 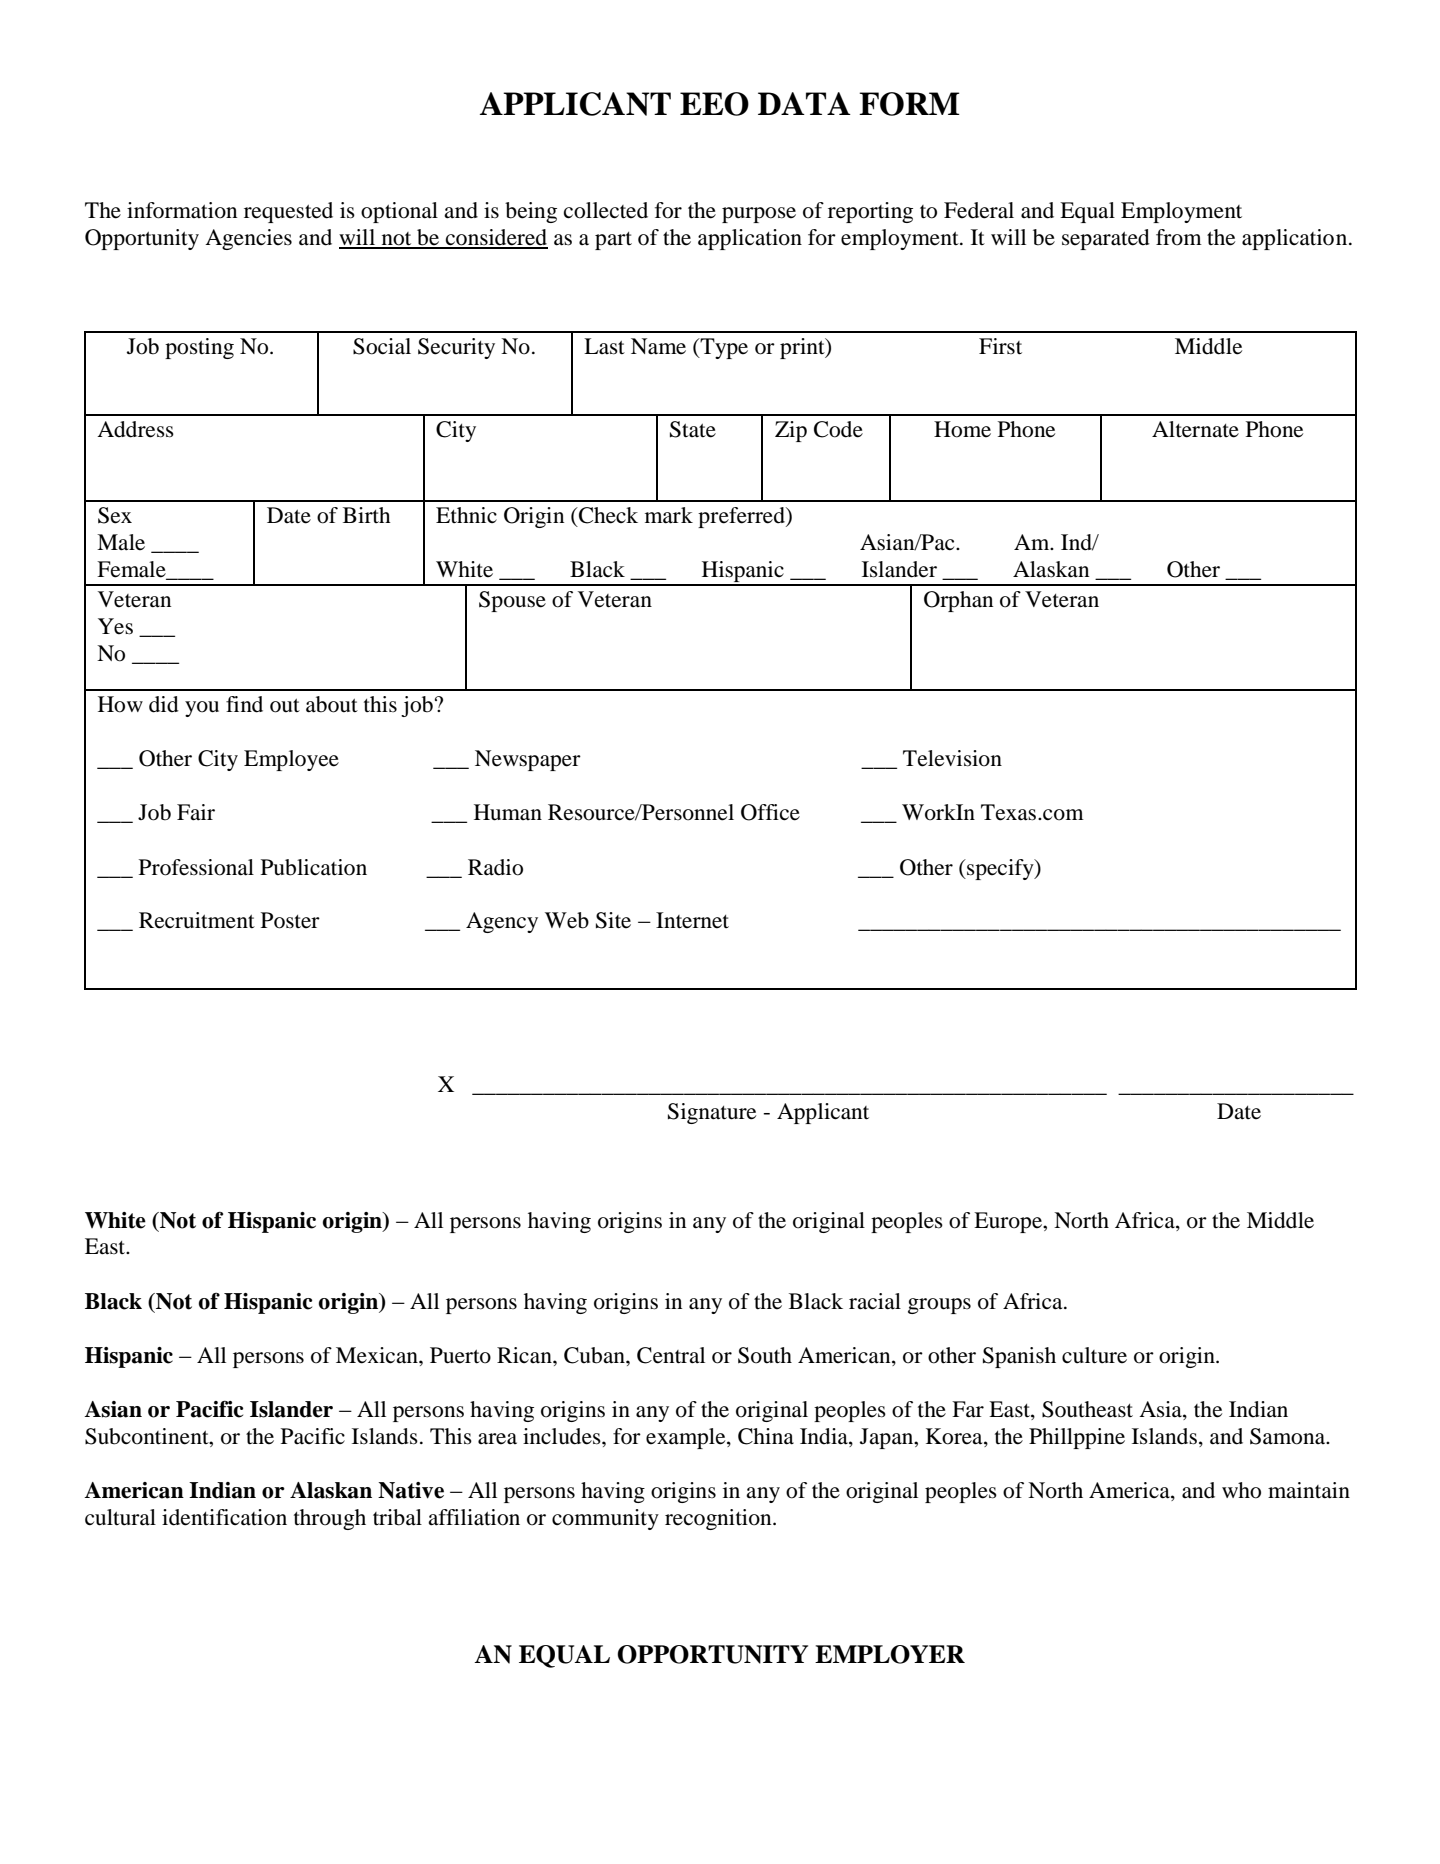 I want to click on from, so click(x=1179, y=237).
